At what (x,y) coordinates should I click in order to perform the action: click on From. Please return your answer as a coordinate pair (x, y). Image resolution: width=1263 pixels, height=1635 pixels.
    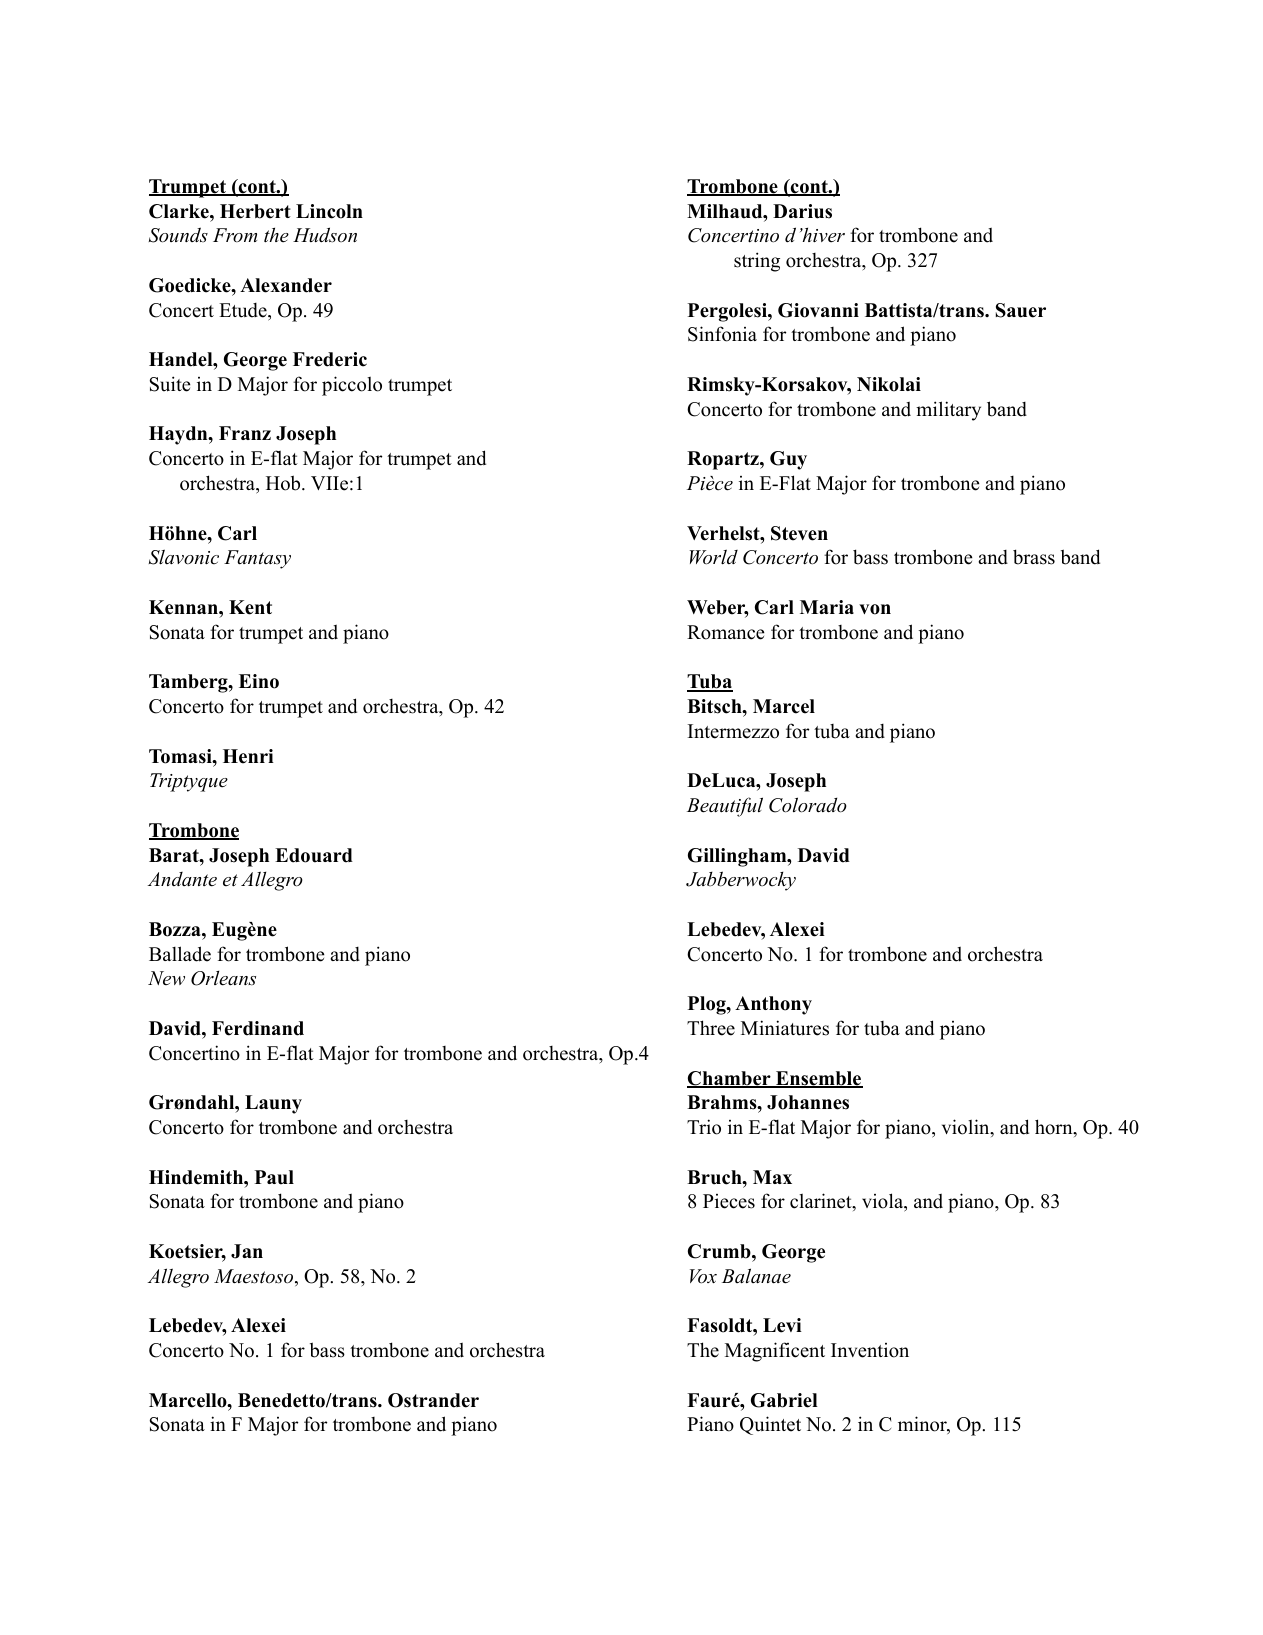
    Looking at the image, I should click on (235, 235).
